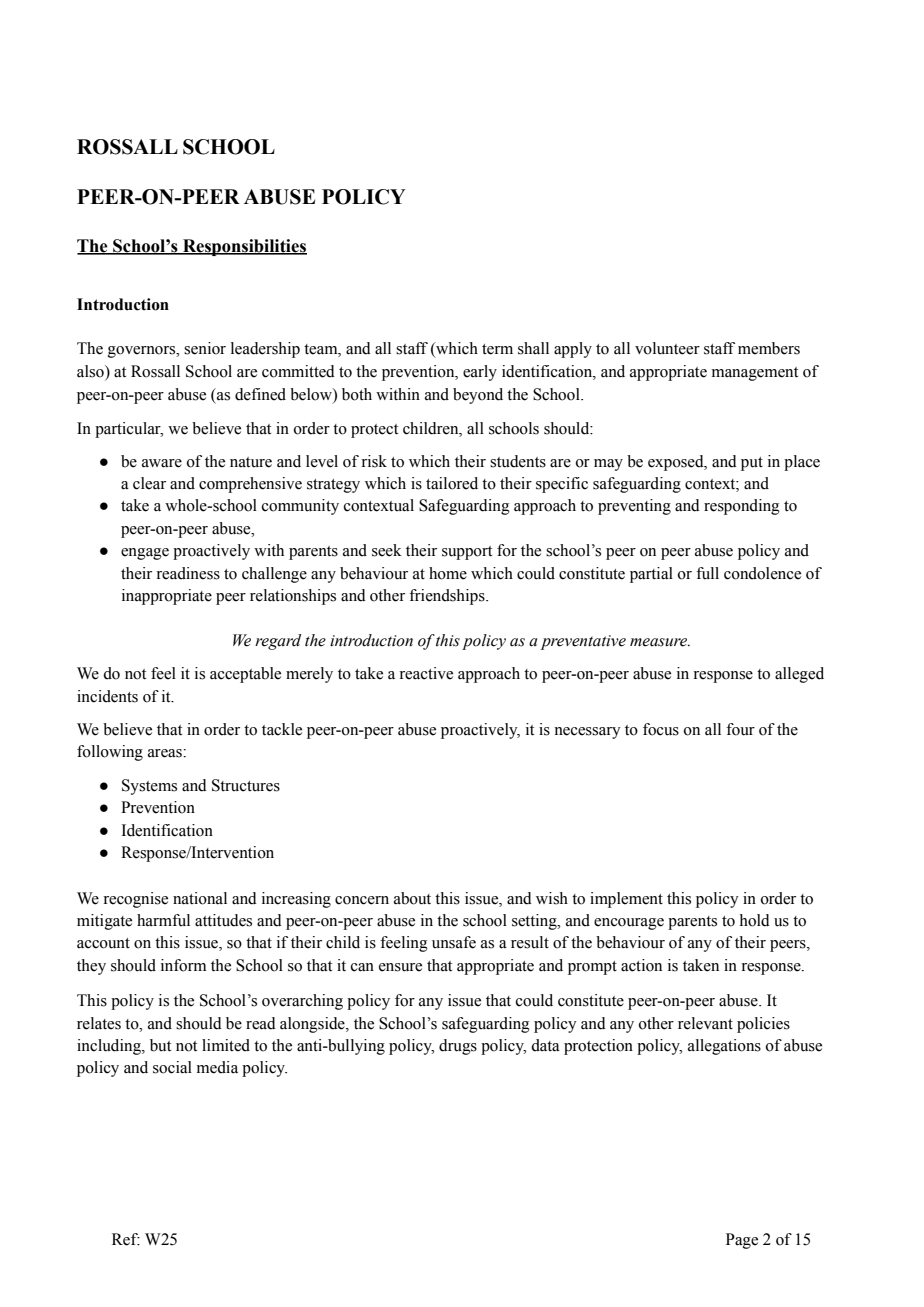 Image resolution: width=924 pixels, height=1307 pixels. I want to click on term, so click(497, 349).
